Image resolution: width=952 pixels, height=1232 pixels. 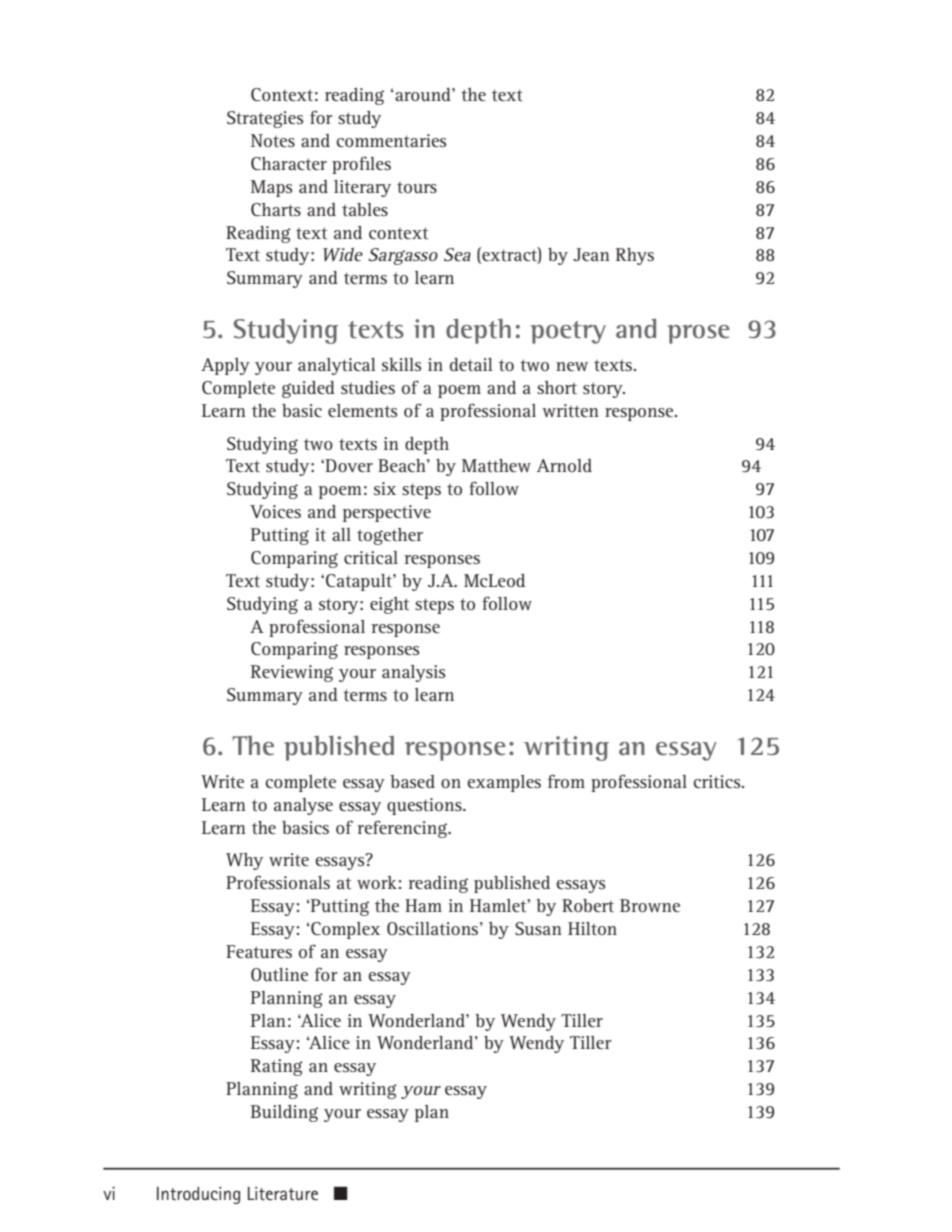 I want to click on critics, so click(x=718, y=781).
